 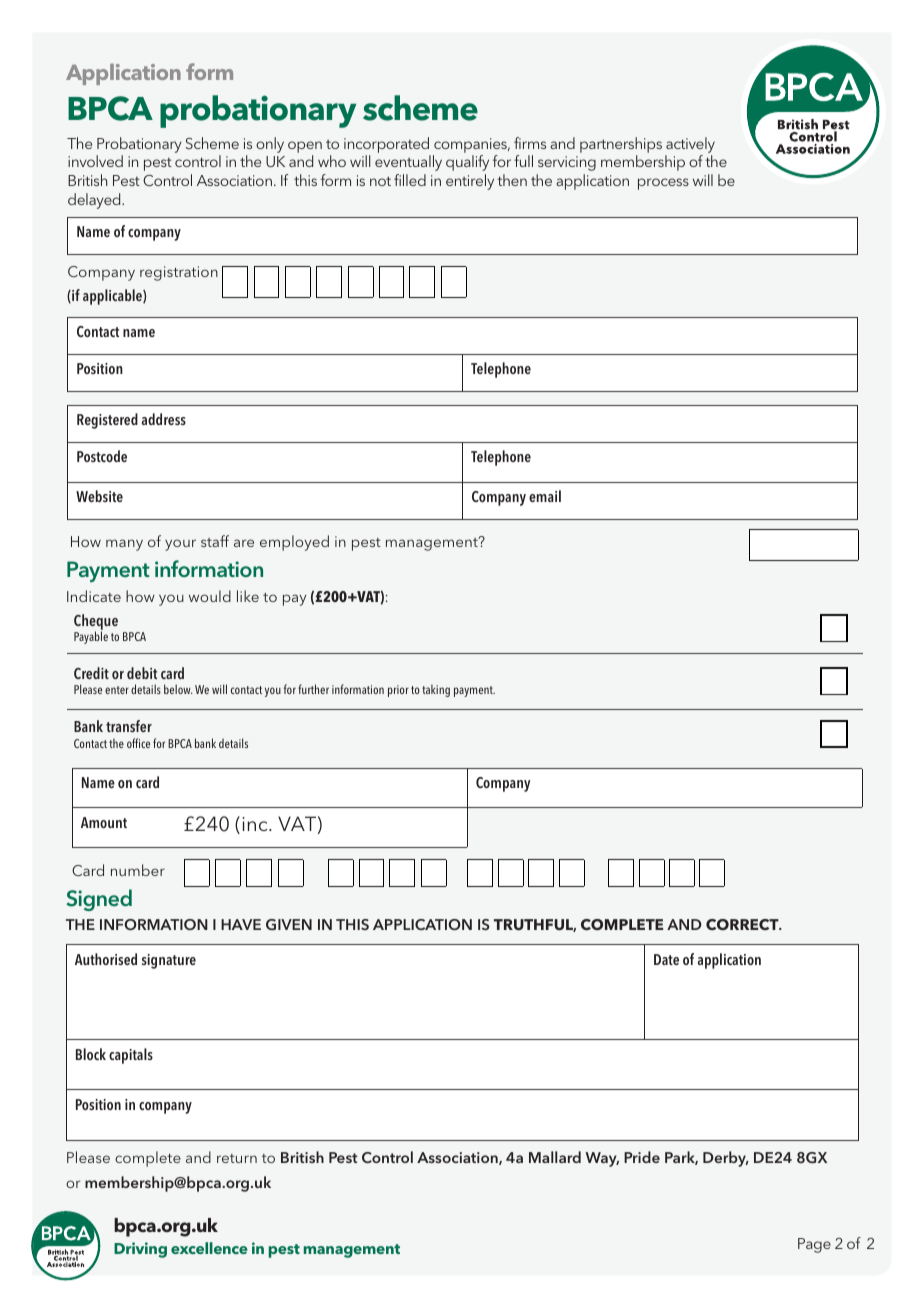 What do you see at coordinates (555, 1157) in the screenshot?
I see `Mallard` at bounding box center [555, 1157].
